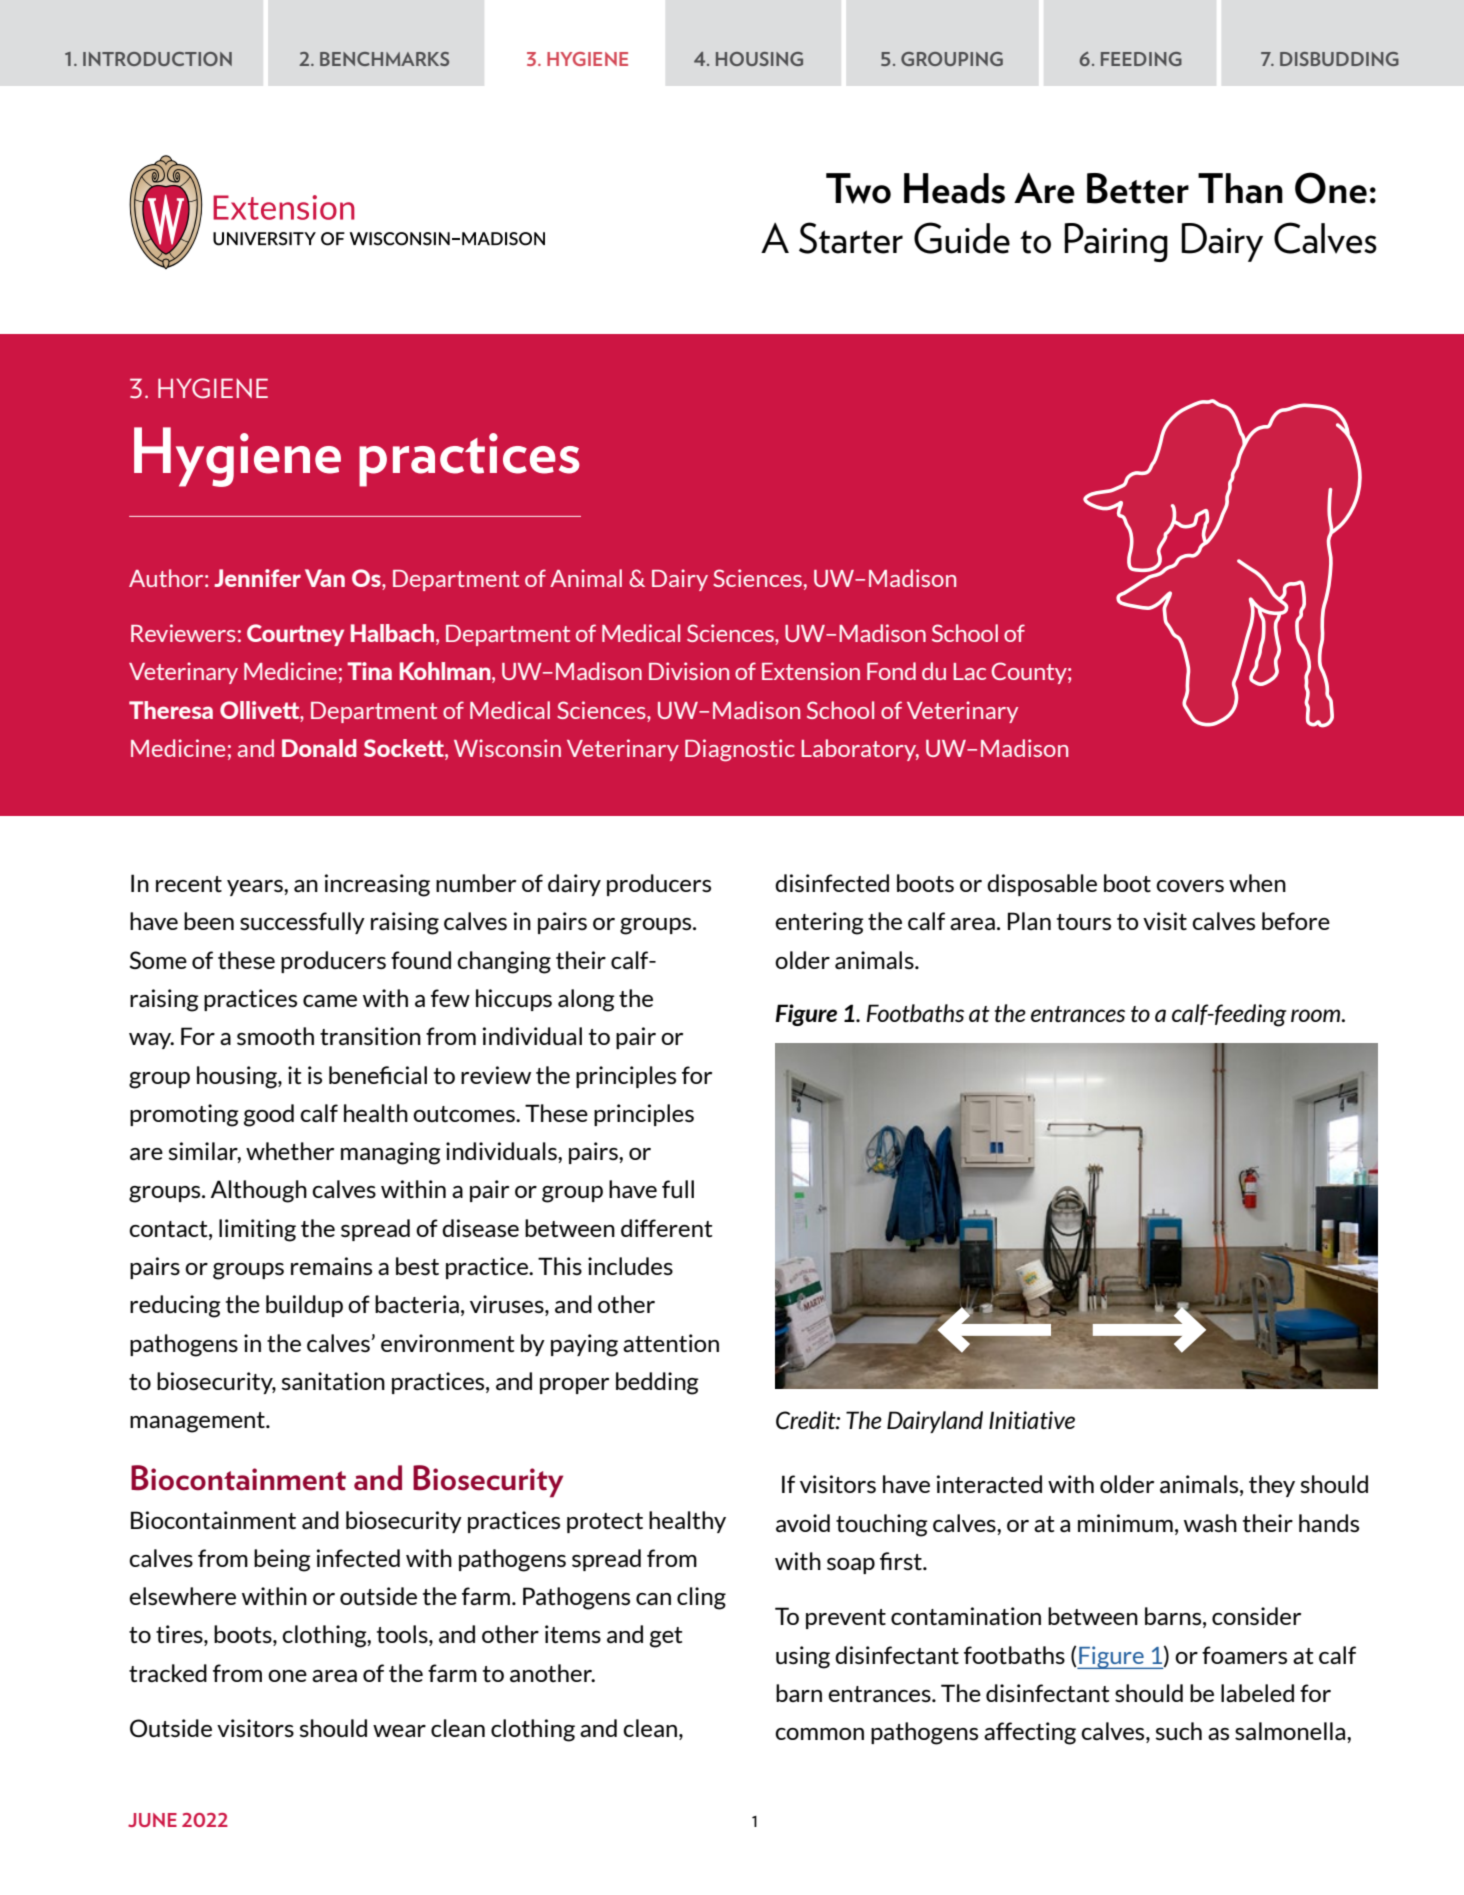  What do you see at coordinates (858, 188) in the screenshot?
I see `Two` at bounding box center [858, 188].
